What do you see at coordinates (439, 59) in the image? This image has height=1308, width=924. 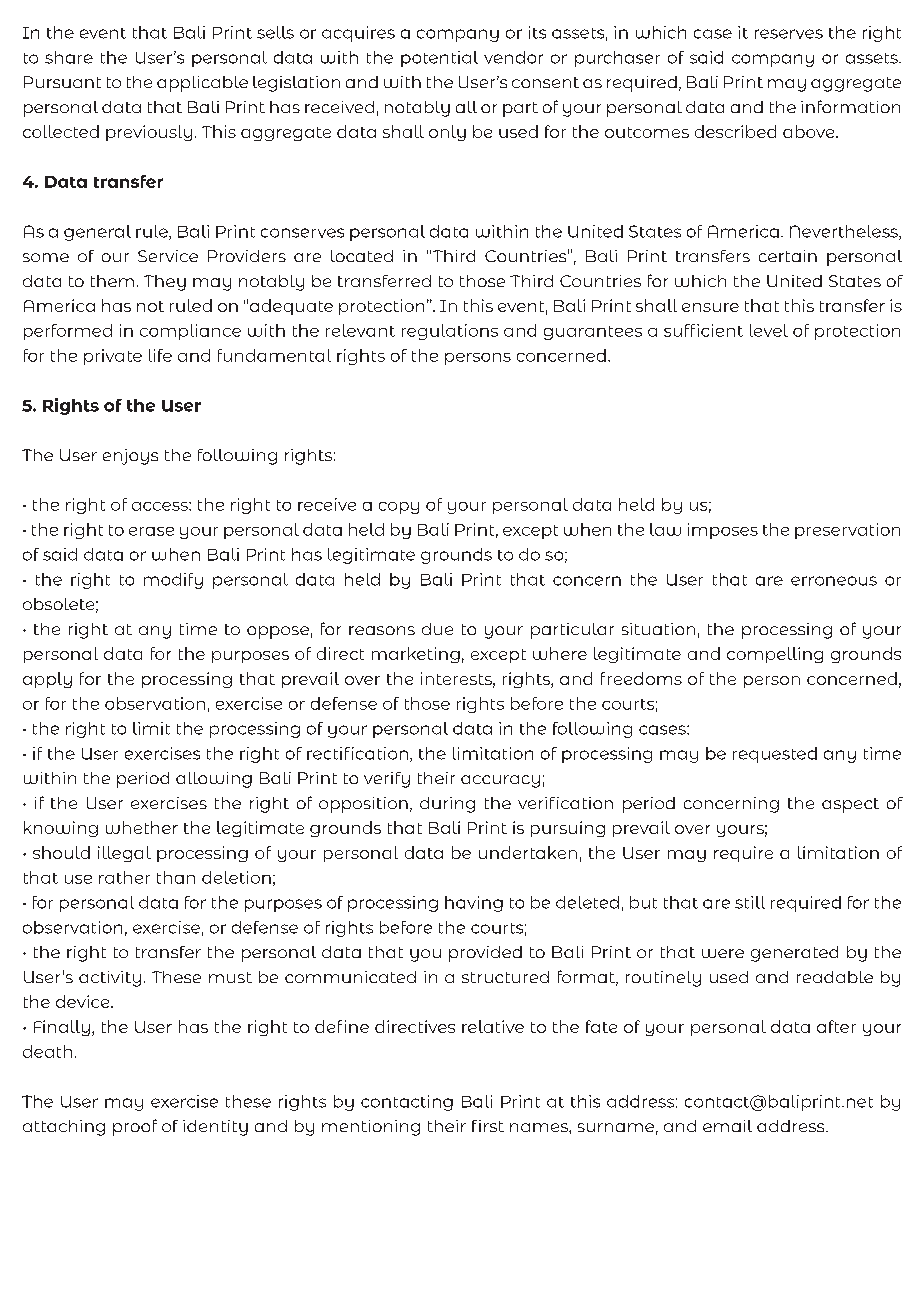 I see `potential` at bounding box center [439, 59].
